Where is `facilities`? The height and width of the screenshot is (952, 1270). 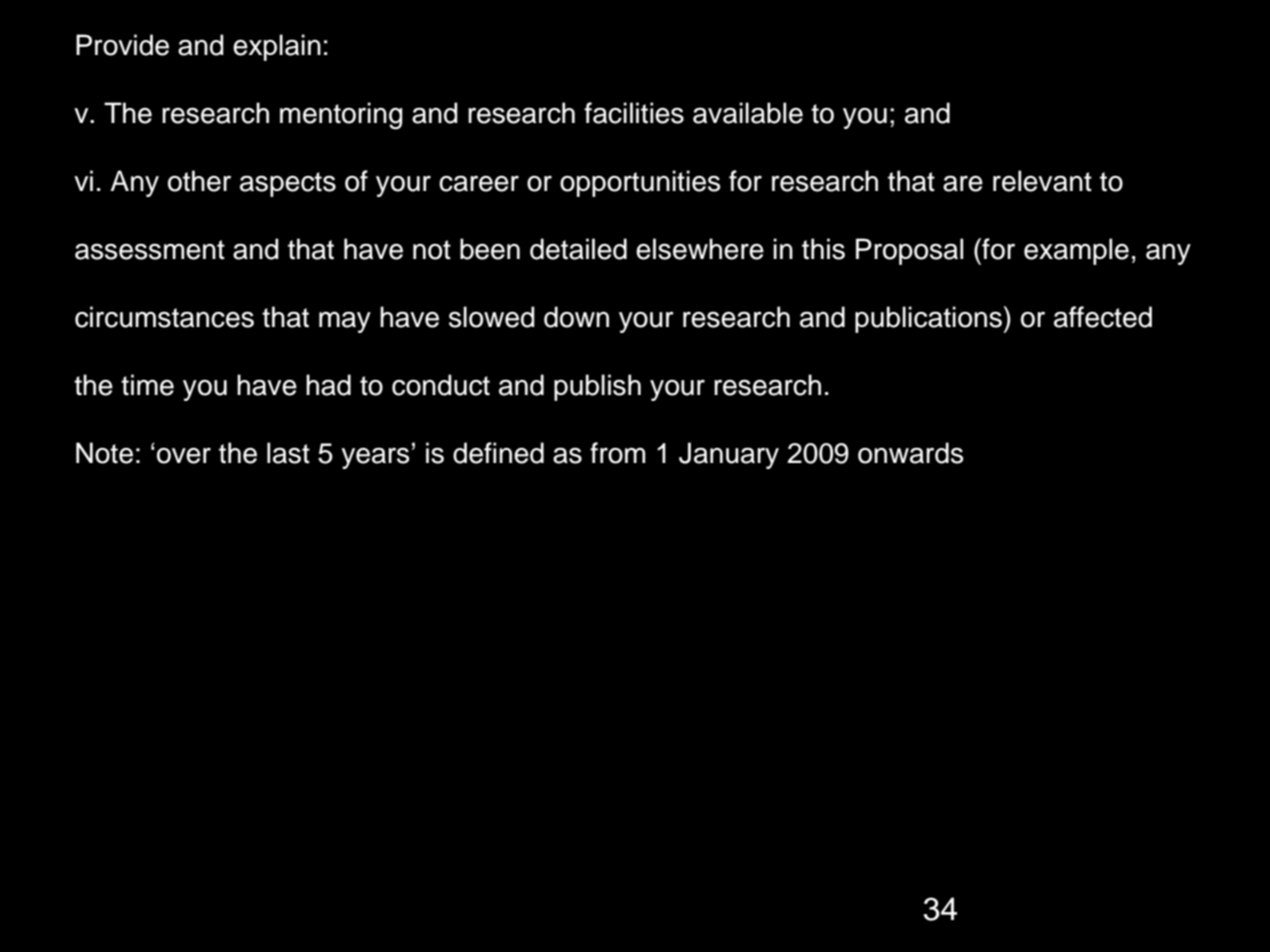
facilities is located at coordinates (634, 113).
